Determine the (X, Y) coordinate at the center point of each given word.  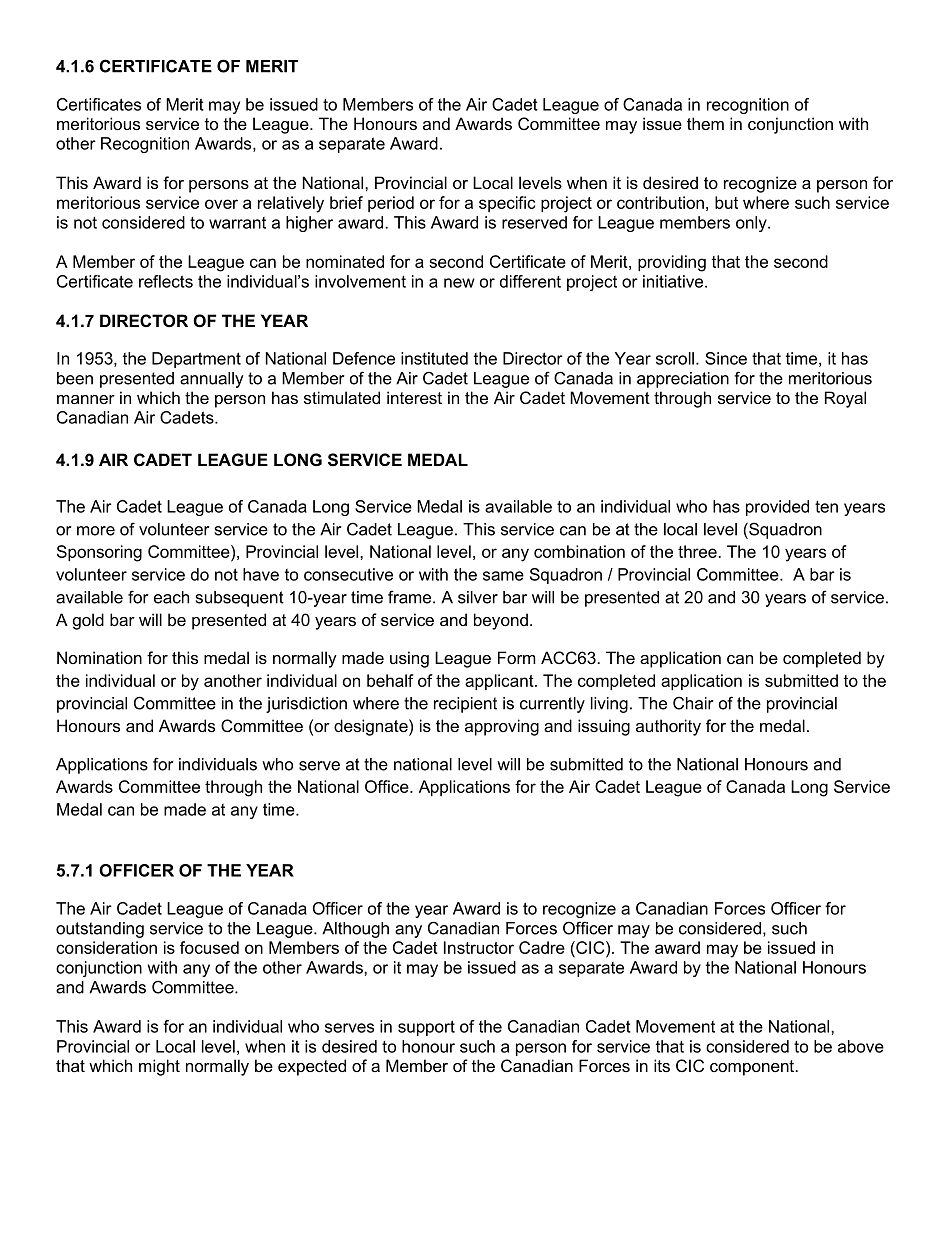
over (221, 204)
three (697, 551)
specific (507, 204)
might (159, 1067)
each (171, 597)
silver (478, 597)
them (705, 123)
